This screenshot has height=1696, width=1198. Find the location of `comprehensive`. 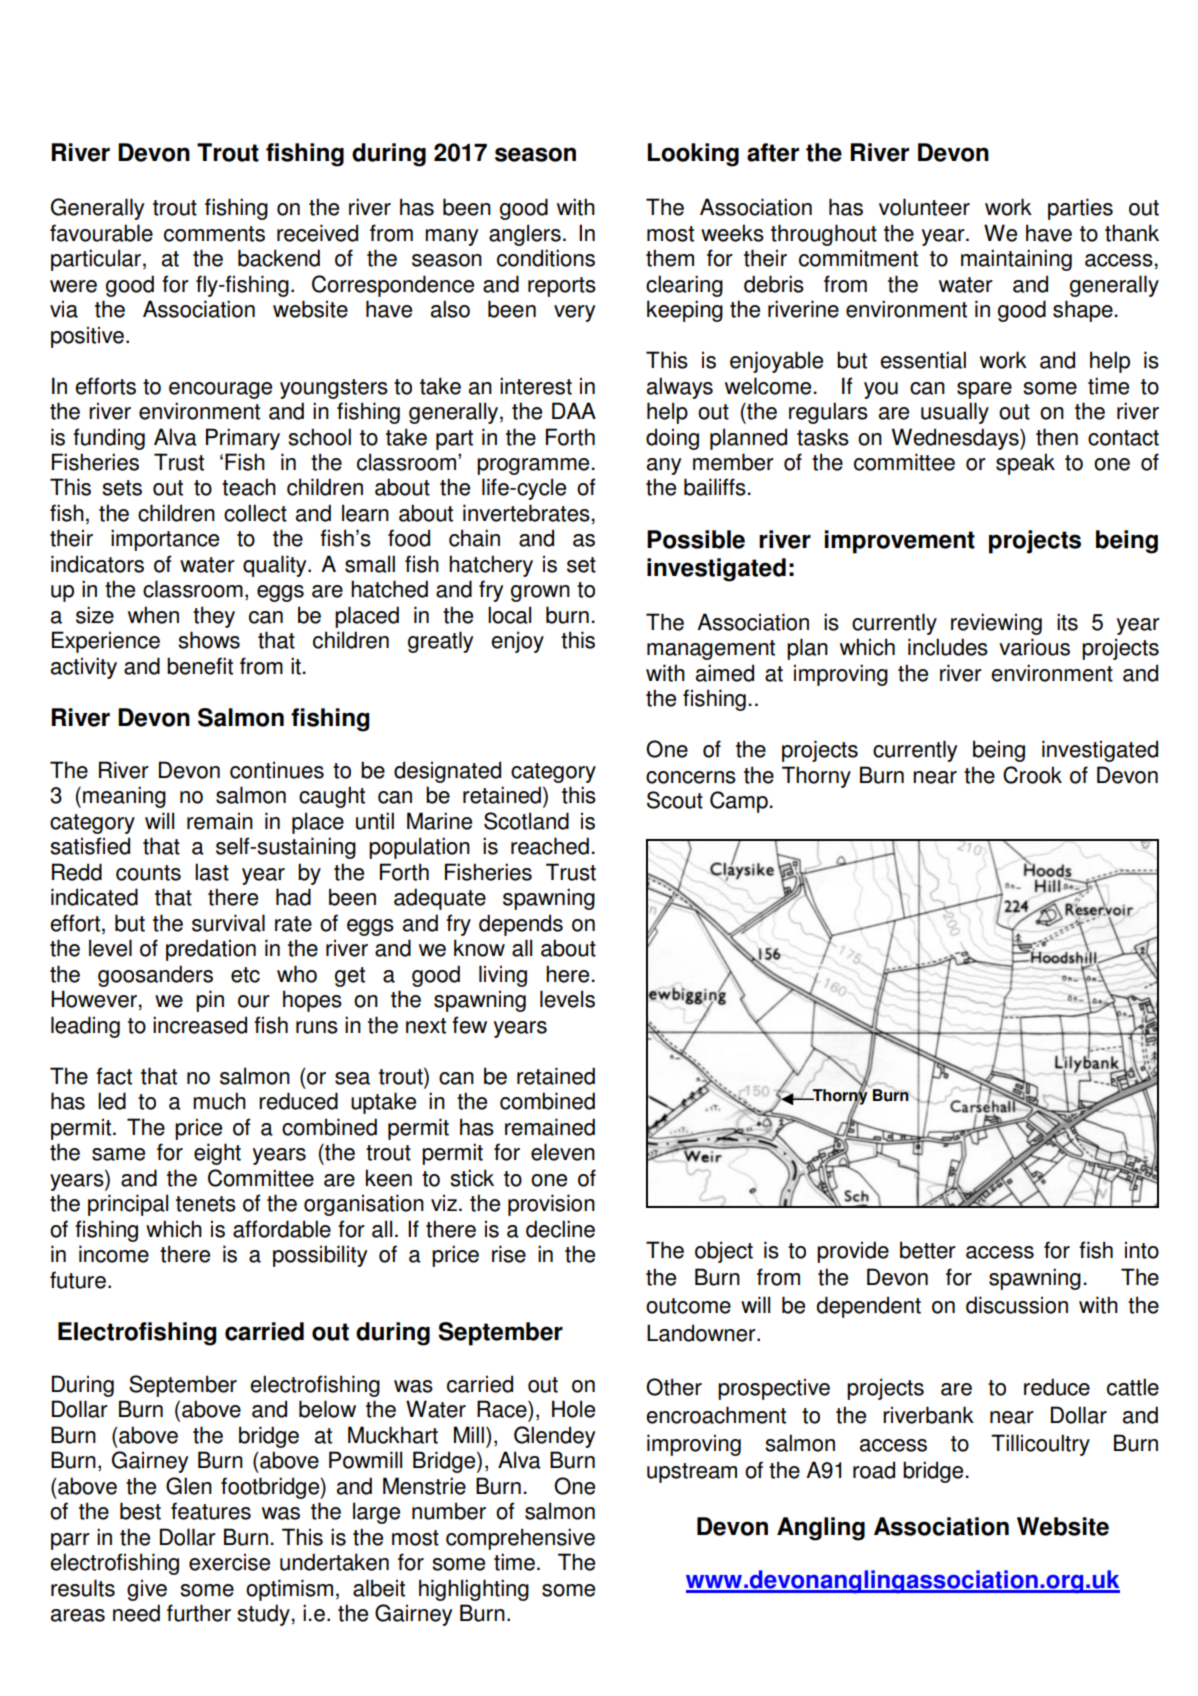

comprehensive is located at coordinates (520, 1539).
